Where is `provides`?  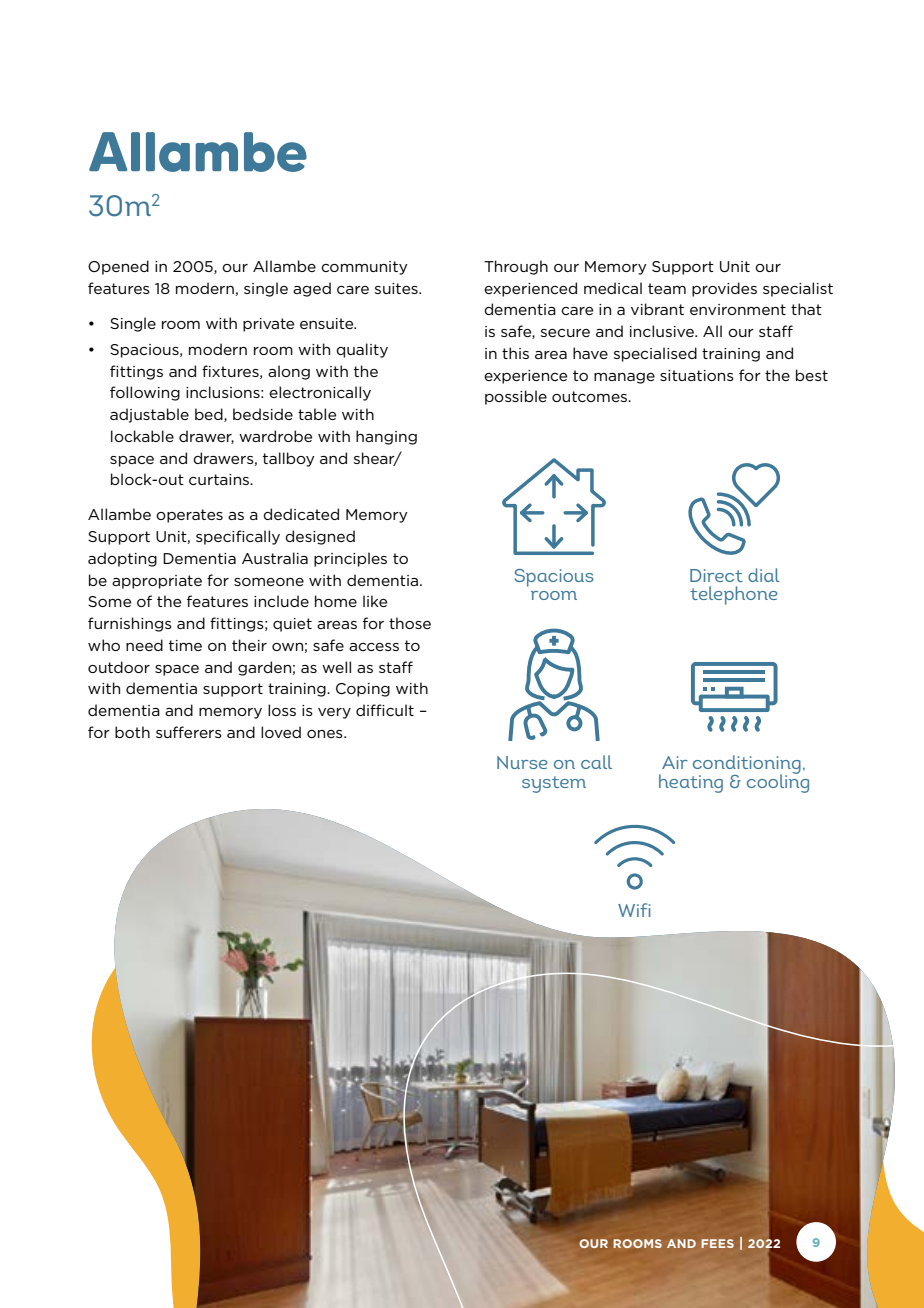 provides is located at coordinates (724, 289).
